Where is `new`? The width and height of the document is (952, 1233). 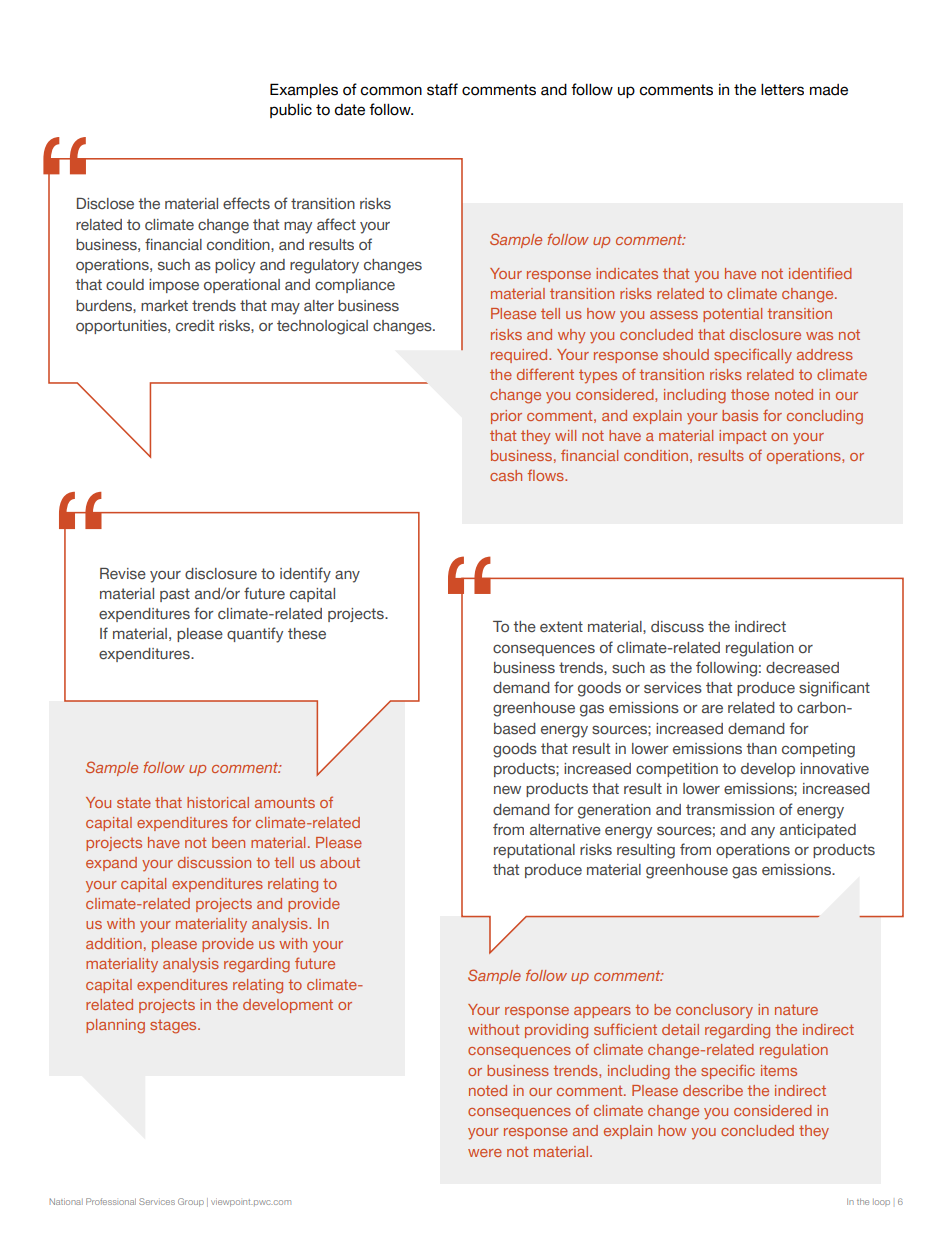 new is located at coordinates (507, 790).
